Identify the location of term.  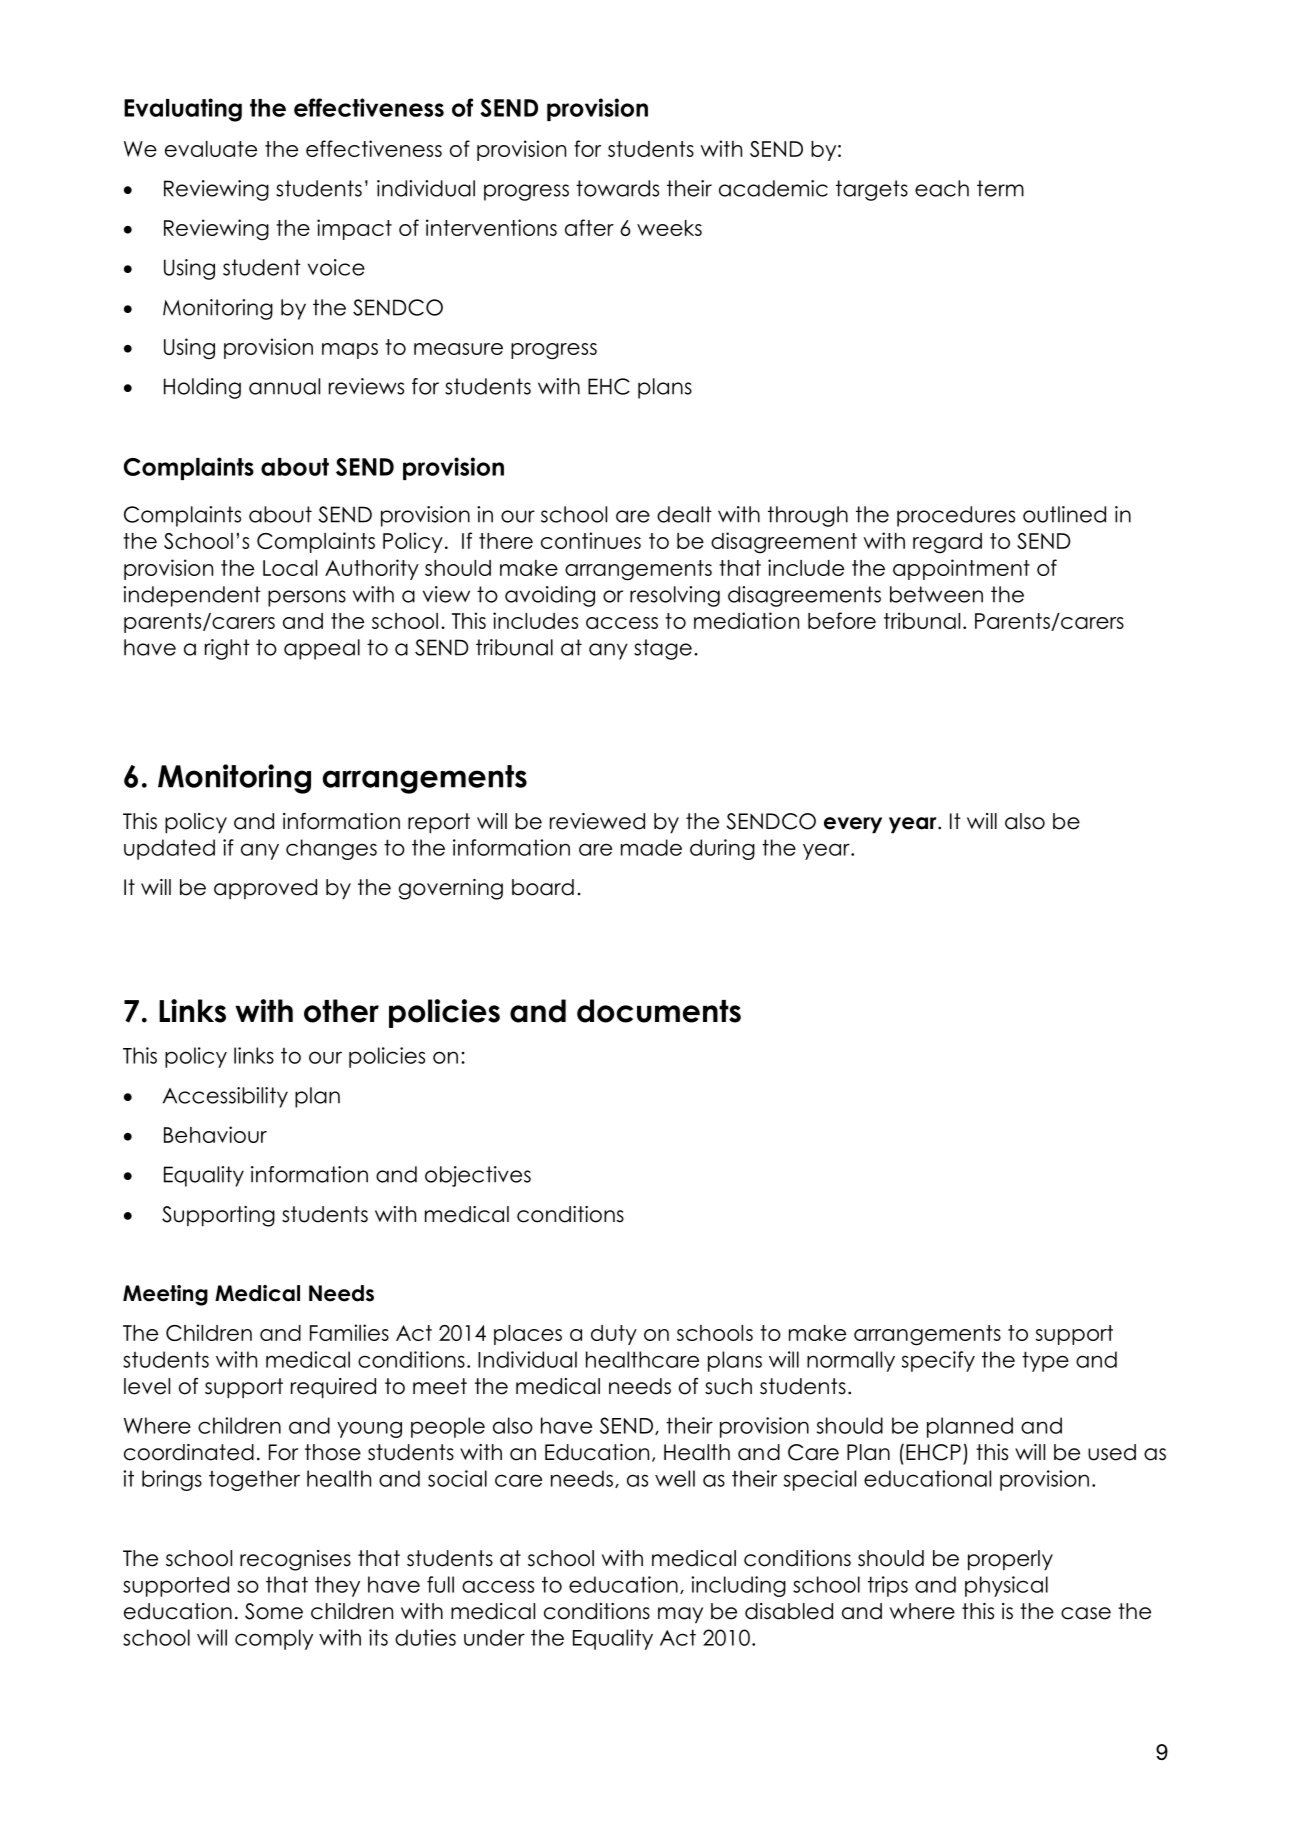
(1000, 188).
